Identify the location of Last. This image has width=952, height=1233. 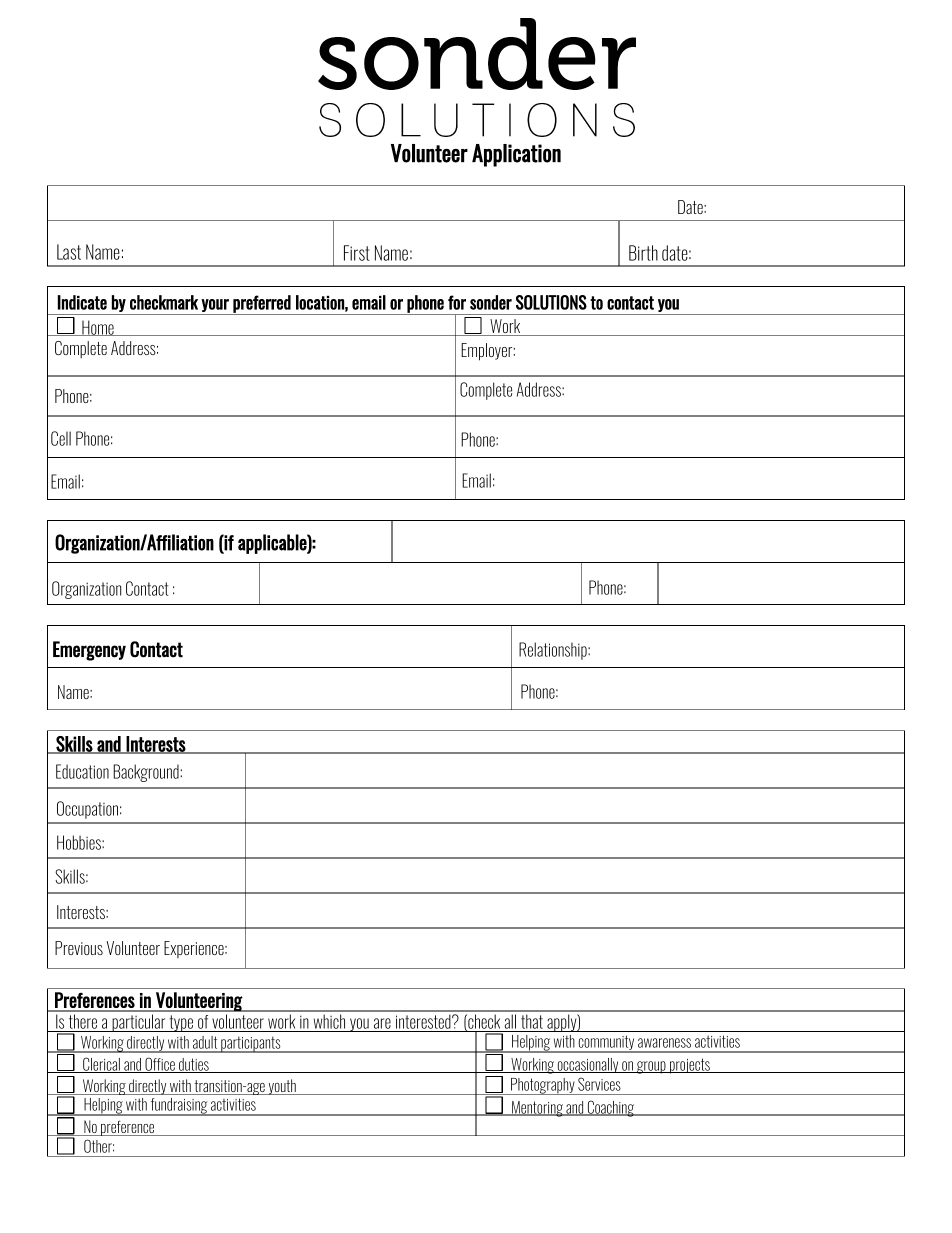
(69, 252).
